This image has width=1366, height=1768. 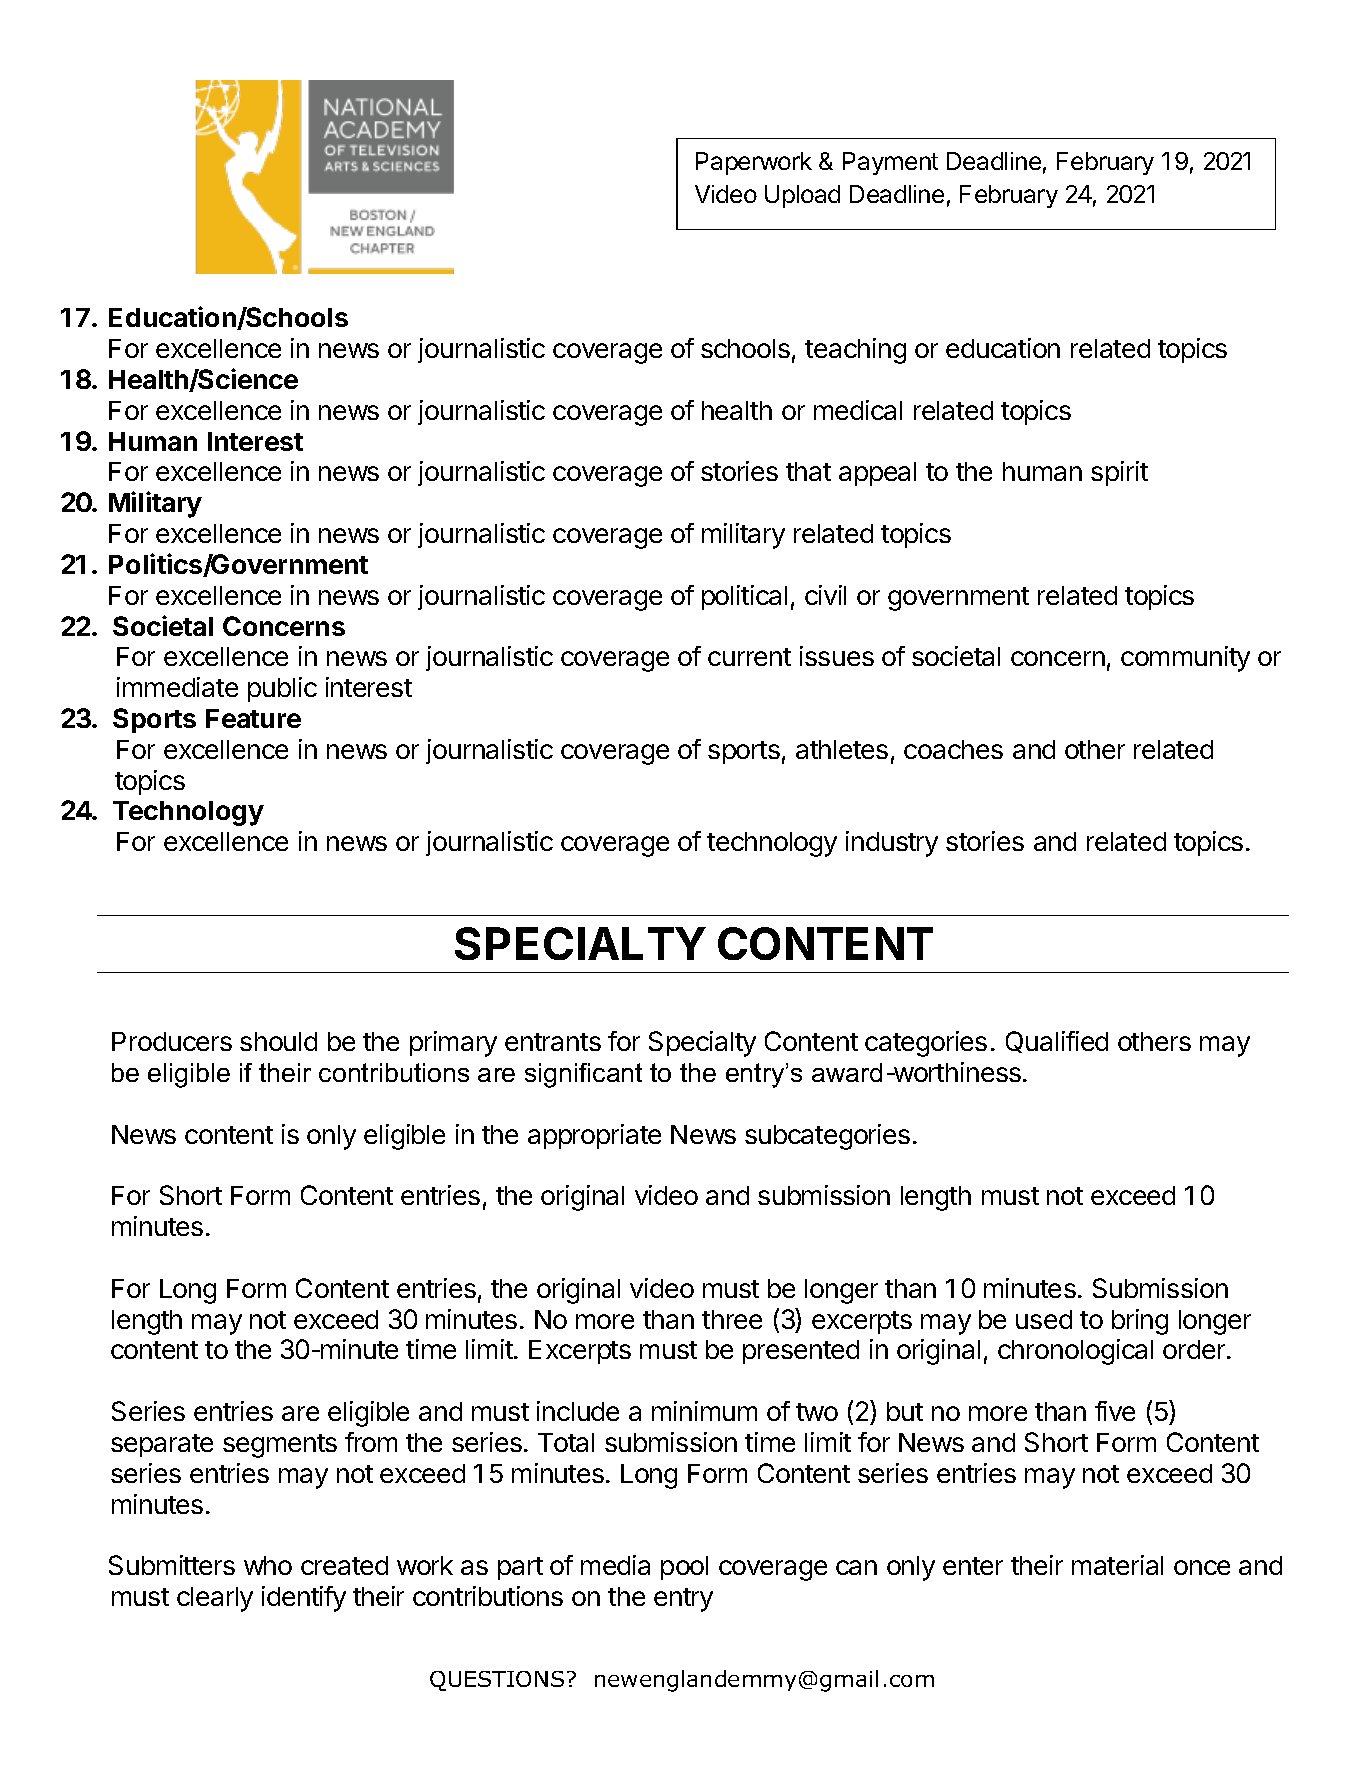 What do you see at coordinates (684, 1568) in the image?
I see `pool` at bounding box center [684, 1568].
